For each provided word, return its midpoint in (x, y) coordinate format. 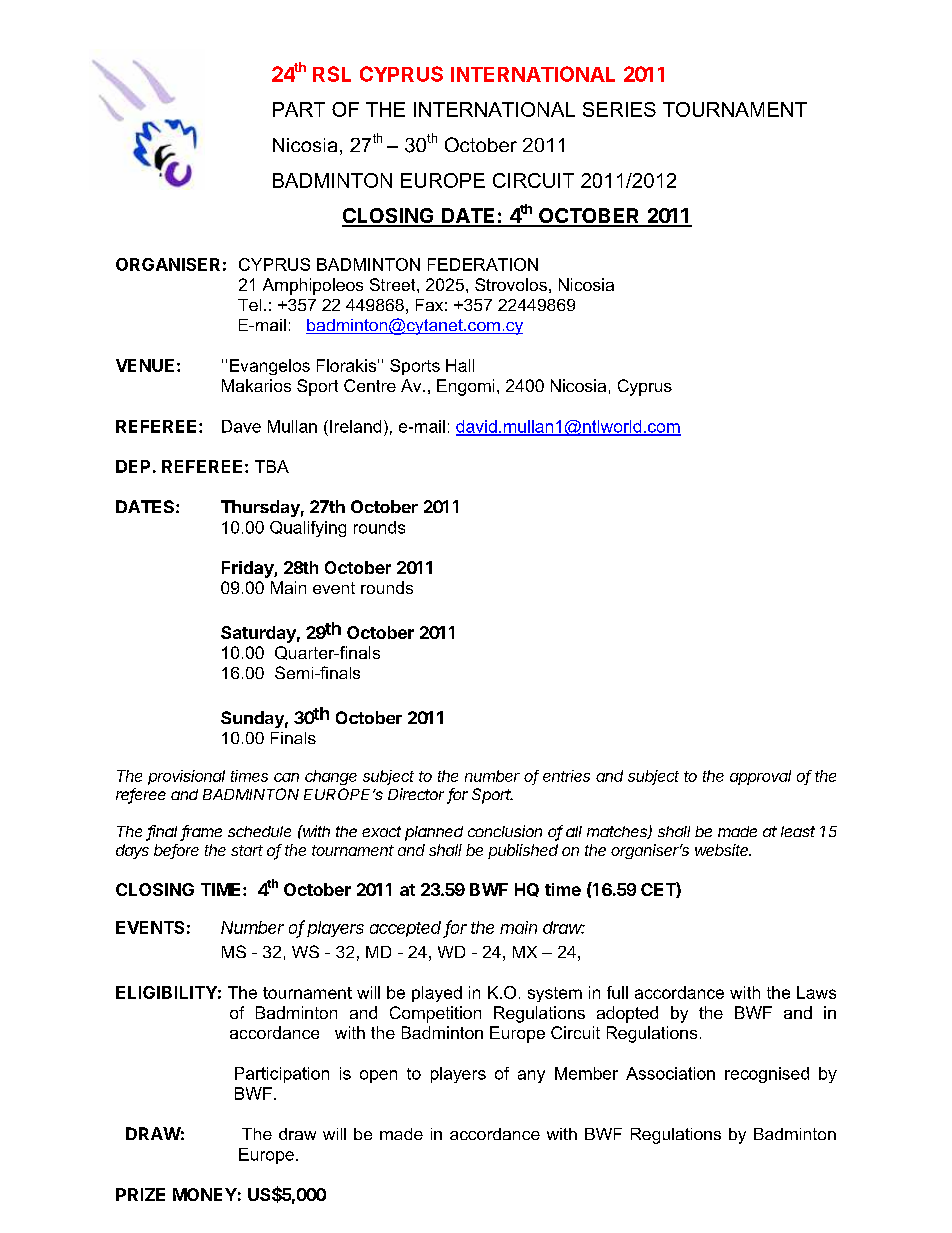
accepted (407, 929)
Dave (241, 426)
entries (566, 776)
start (247, 850)
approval (760, 777)
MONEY (205, 1194)
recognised (767, 1075)
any (531, 1076)
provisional (186, 777)
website (723, 850)
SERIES (619, 109)
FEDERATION (483, 264)
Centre (370, 385)
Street (394, 284)
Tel (249, 305)
